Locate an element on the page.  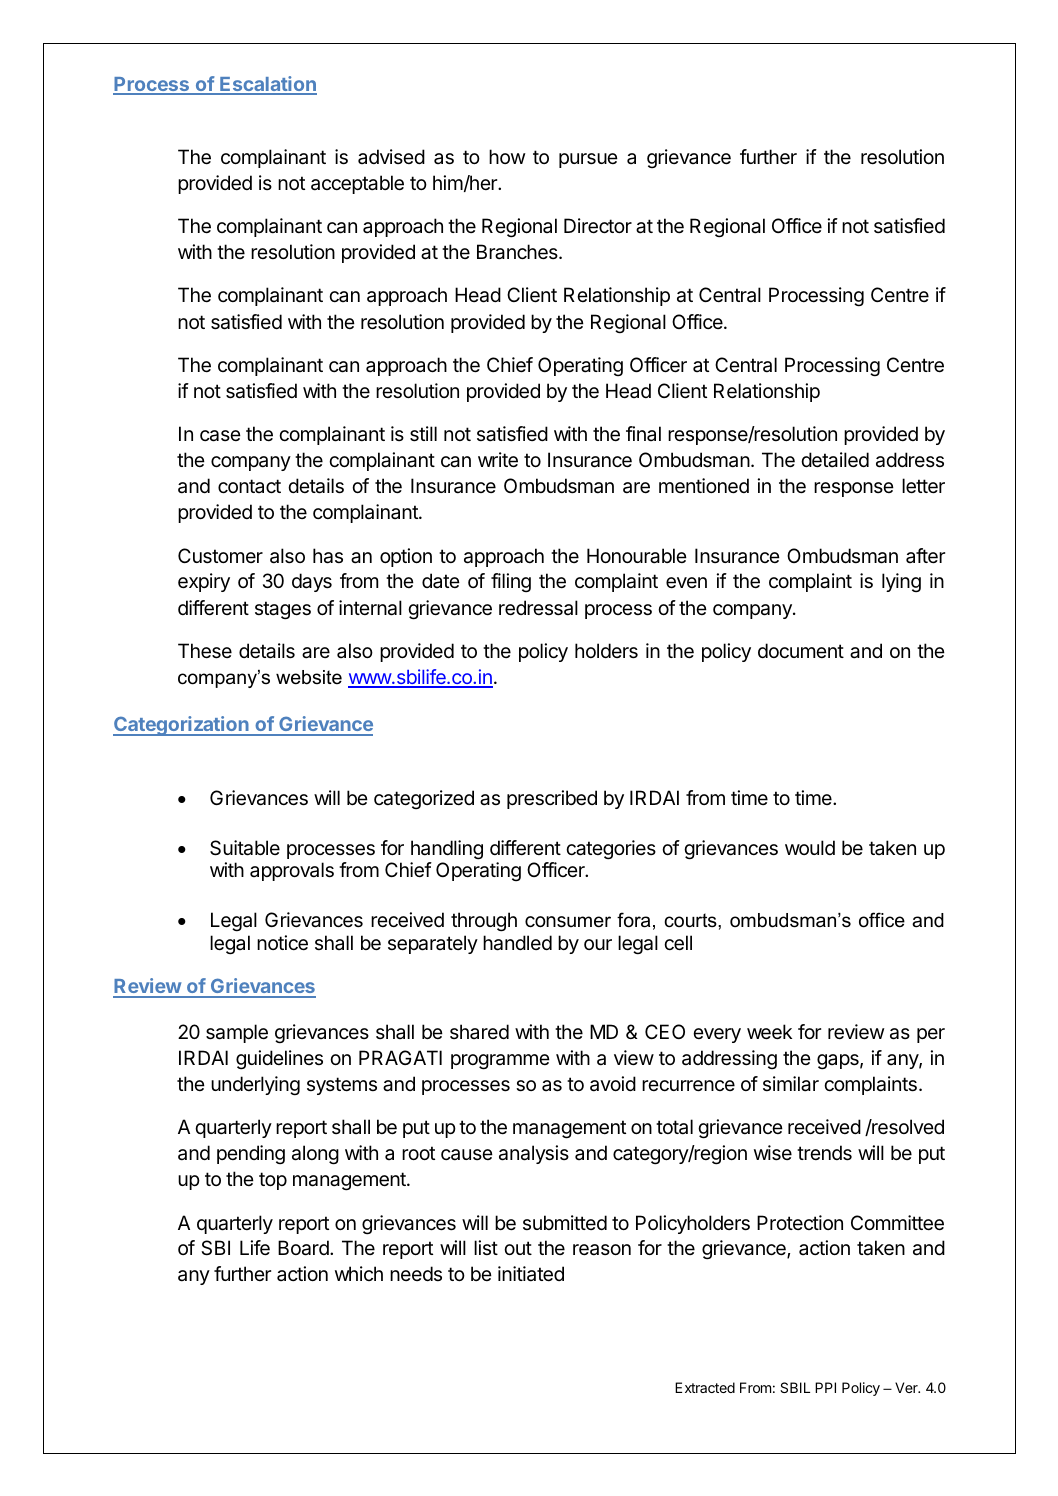
Escalation is located at coordinates (267, 85).
